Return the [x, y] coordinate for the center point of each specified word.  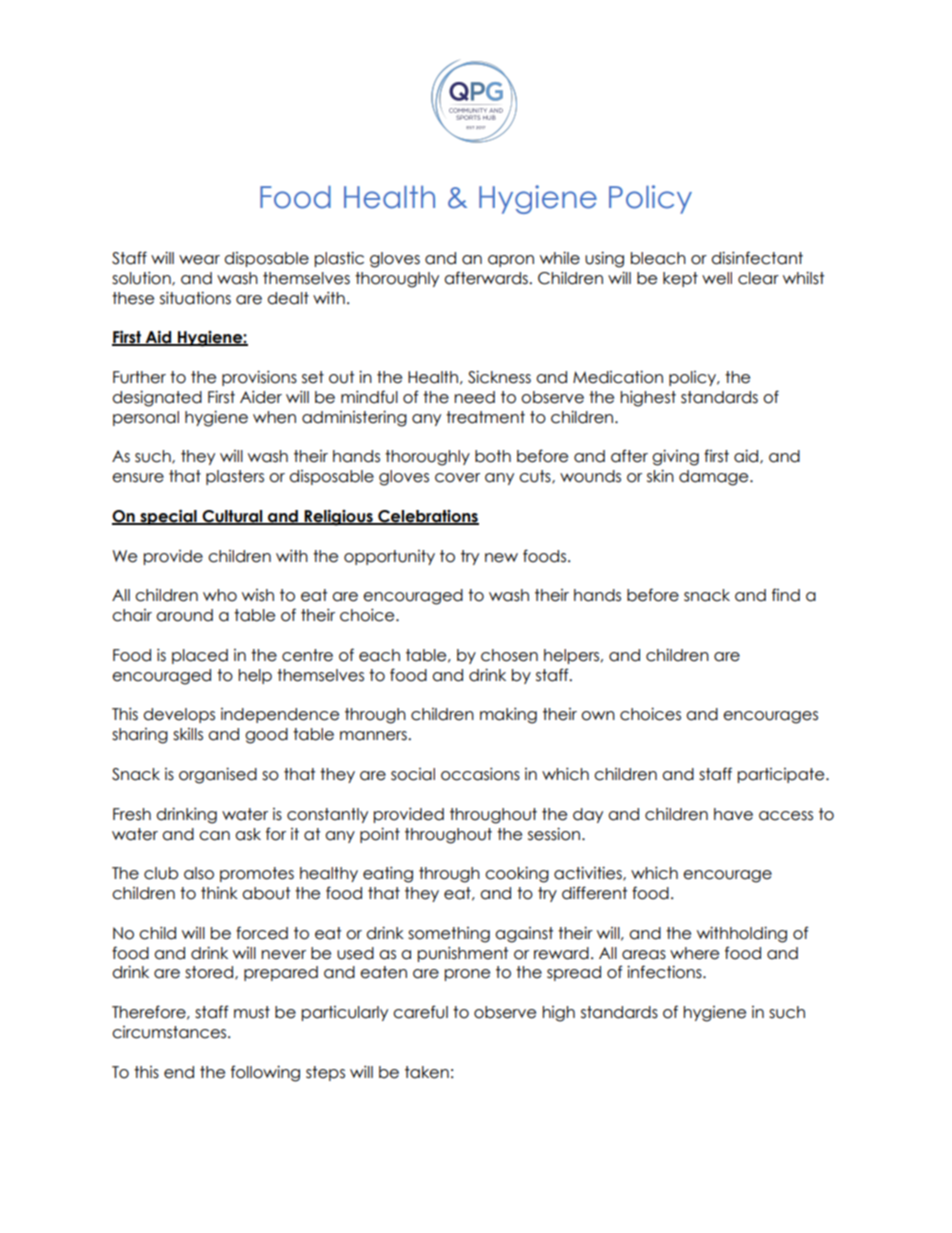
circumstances [170, 1032]
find [786, 595]
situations [195, 298]
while [560, 258]
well [717, 278]
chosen [509, 655]
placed [200, 656]
